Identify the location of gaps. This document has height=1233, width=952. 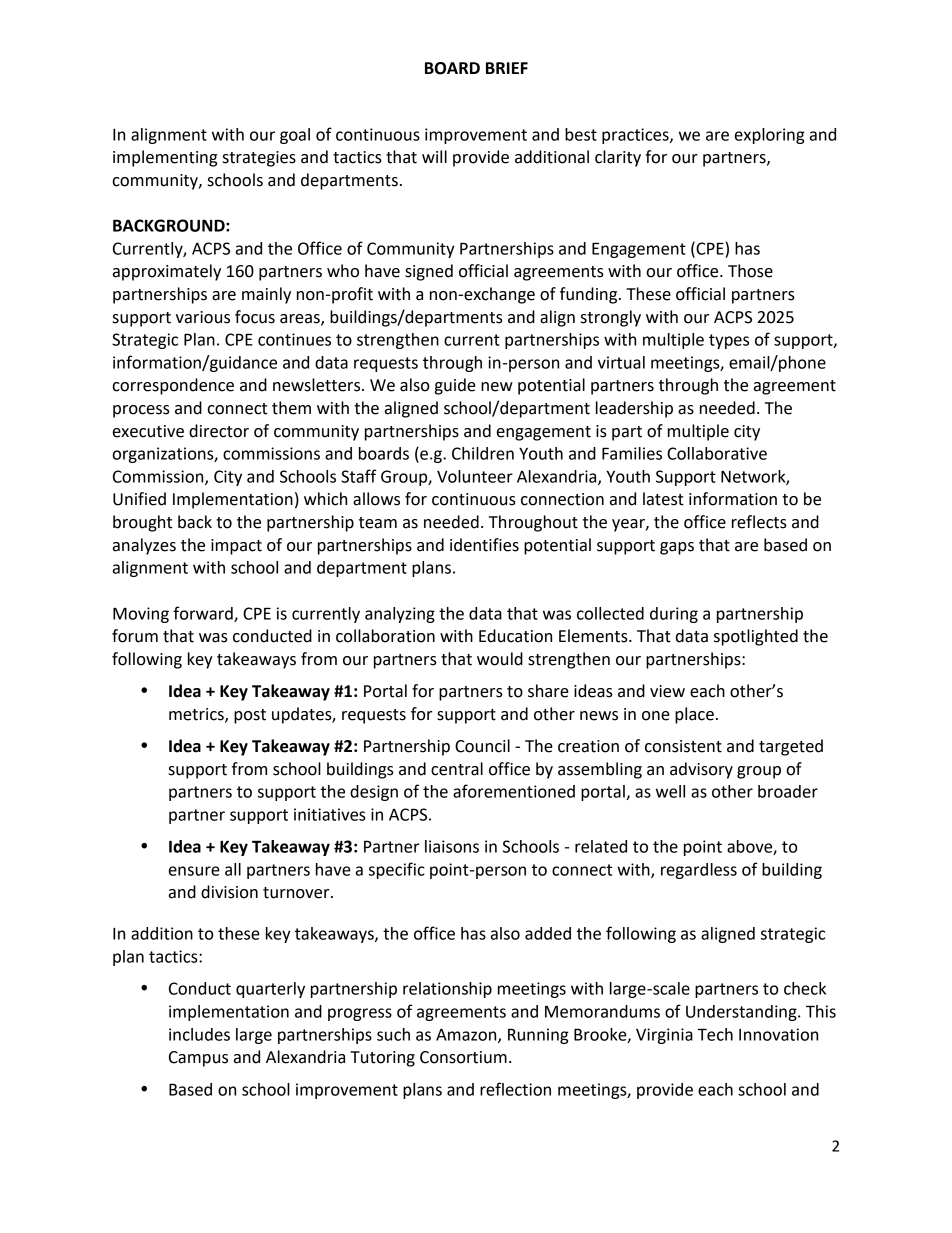
(677, 548).
